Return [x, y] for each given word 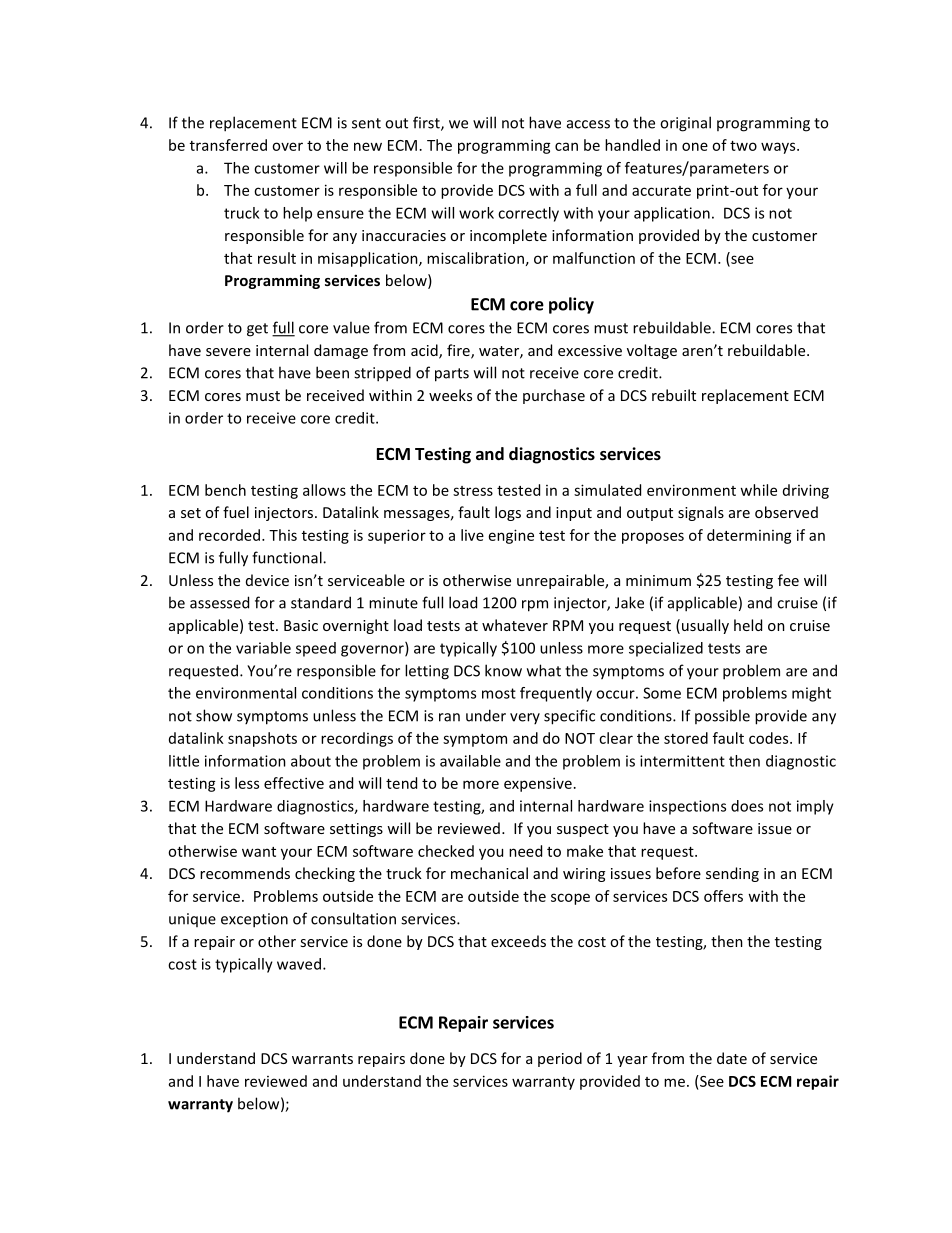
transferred [228, 145]
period [560, 1059]
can [566, 146]
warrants [322, 1059]
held [748, 625]
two [743, 146]
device [267, 580]
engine [511, 536]
